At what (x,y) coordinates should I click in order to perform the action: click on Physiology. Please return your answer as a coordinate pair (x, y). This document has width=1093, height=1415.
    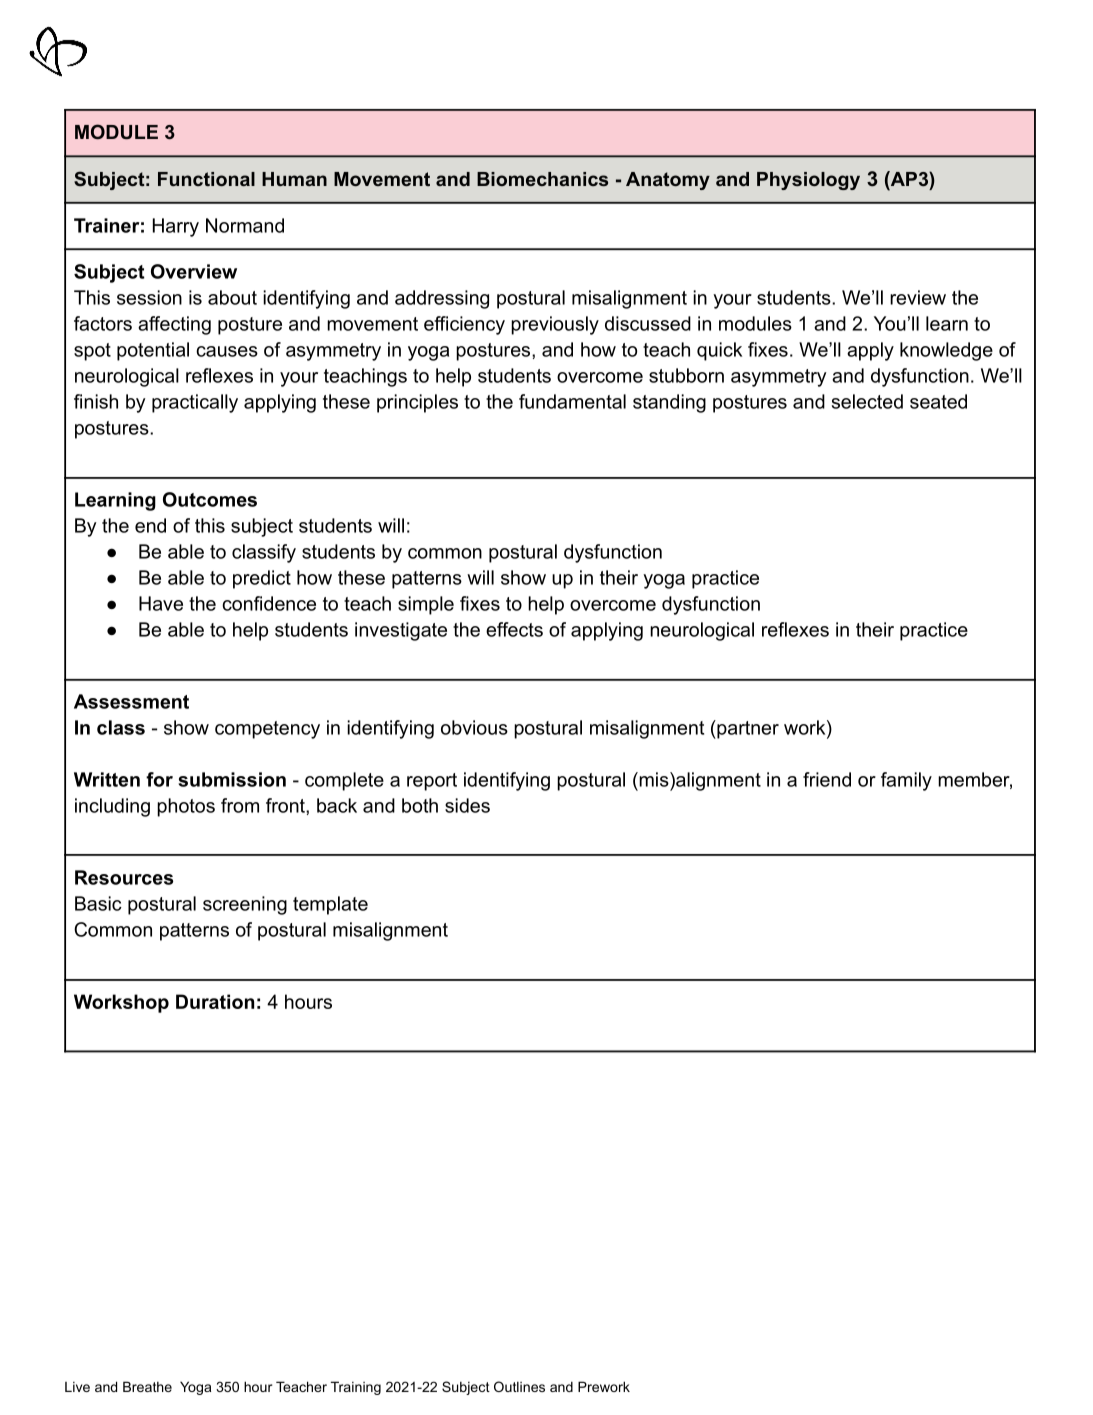
    Looking at the image, I should click on (808, 181).
